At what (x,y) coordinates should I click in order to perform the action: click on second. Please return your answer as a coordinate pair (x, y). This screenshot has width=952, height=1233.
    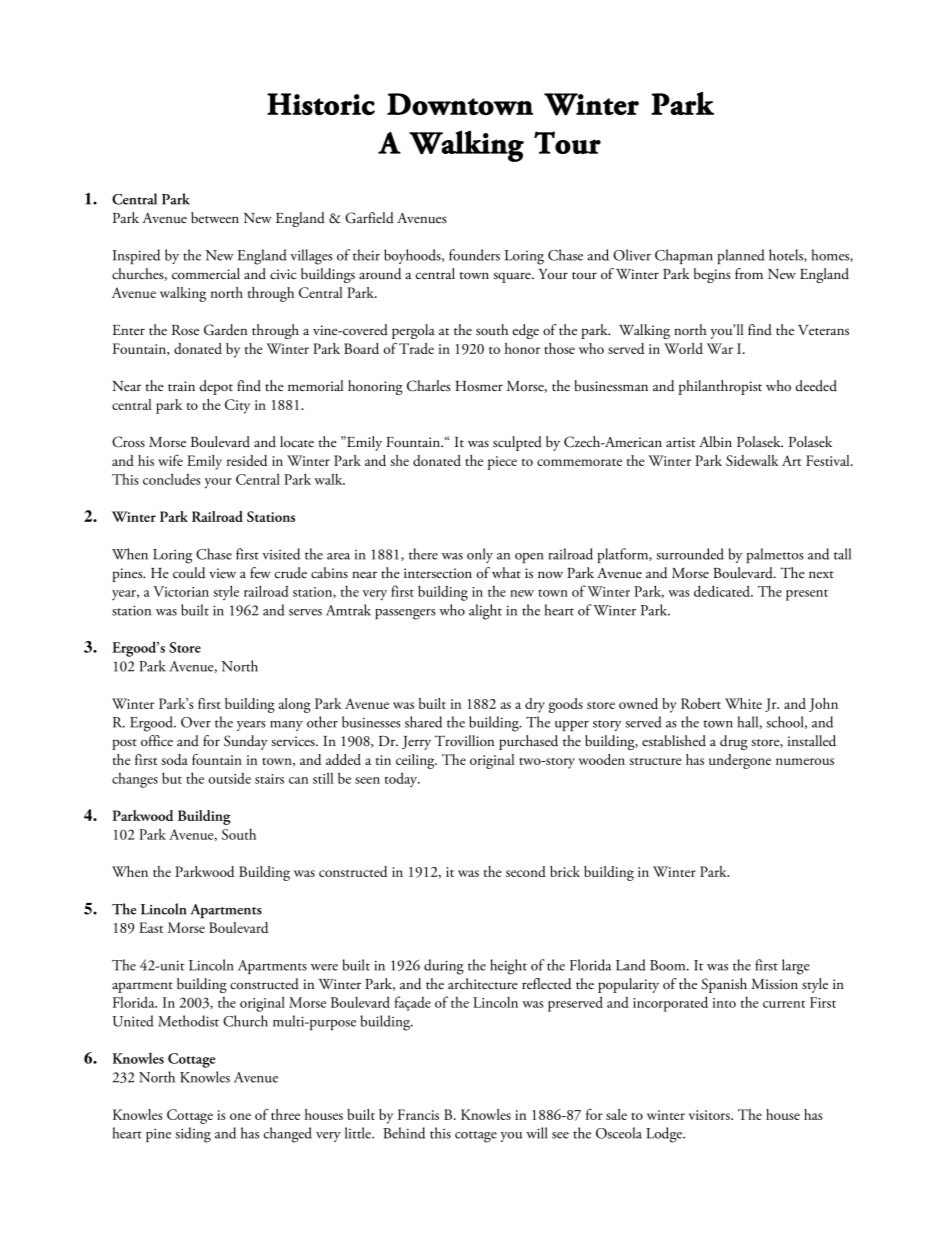
    Looking at the image, I should click on (526, 871).
